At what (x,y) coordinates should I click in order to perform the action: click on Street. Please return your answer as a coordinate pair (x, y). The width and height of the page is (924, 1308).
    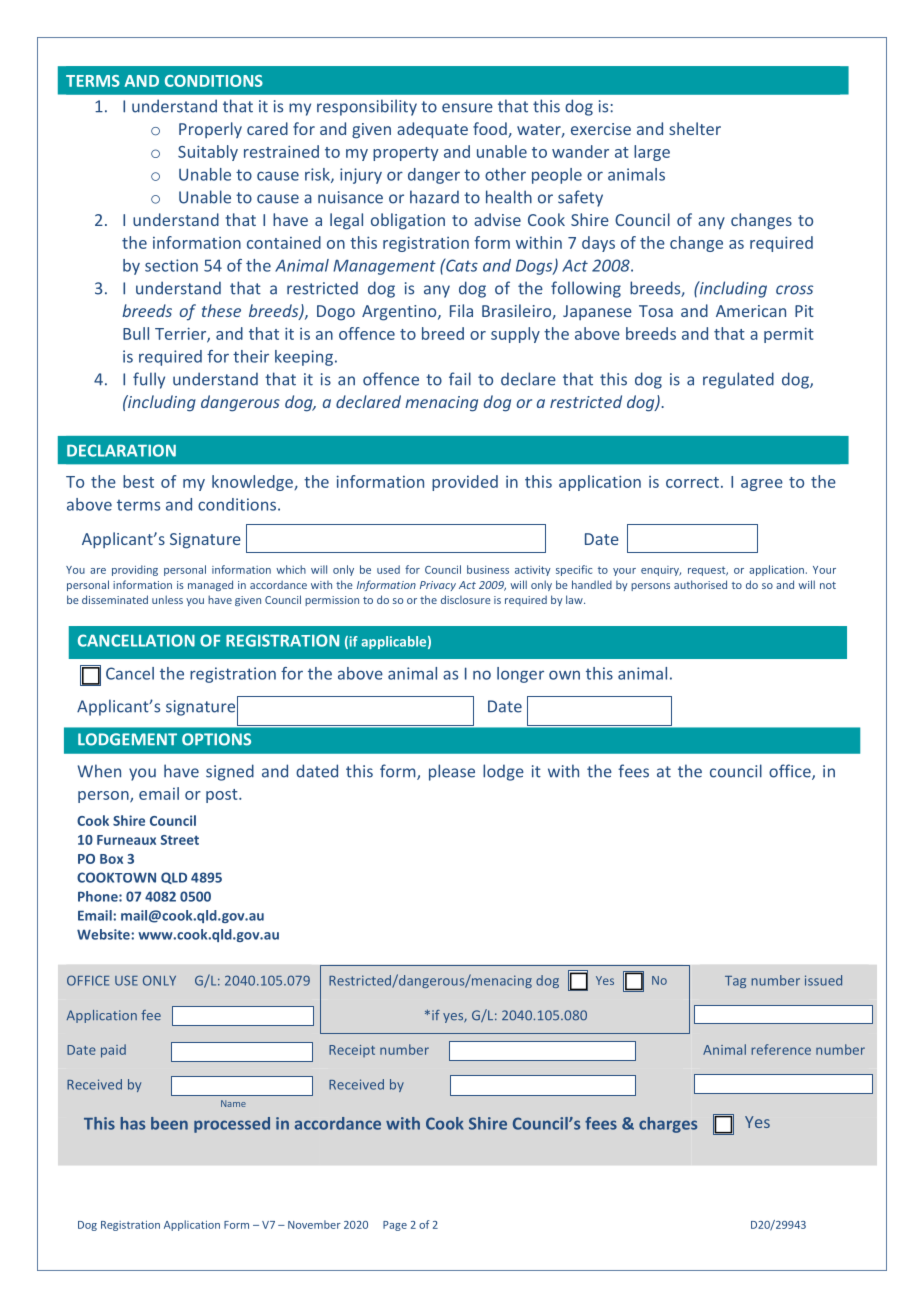
    Looking at the image, I should click on (180, 840).
